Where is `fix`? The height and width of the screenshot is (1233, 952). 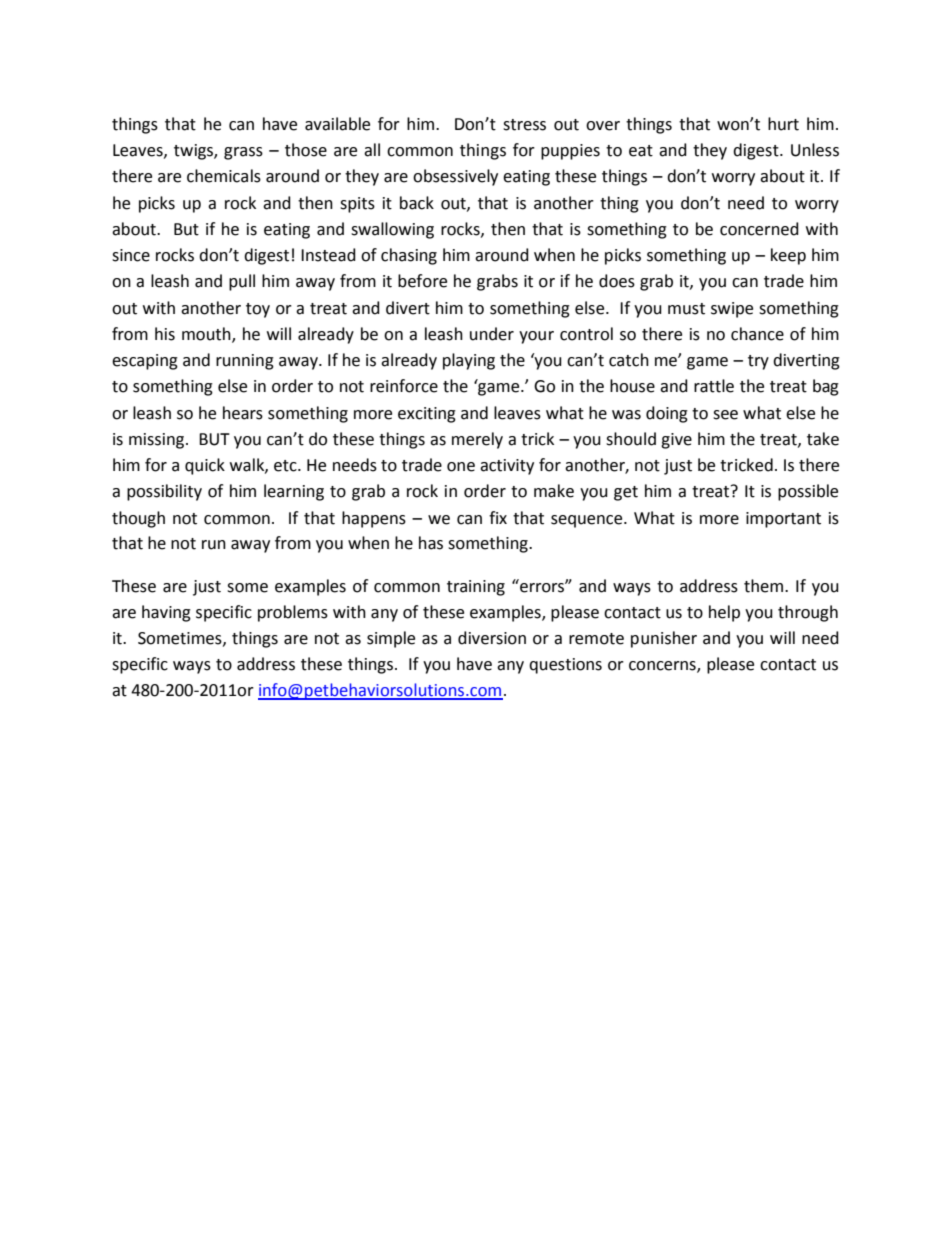
fix is located at coordinates (498, 517).
